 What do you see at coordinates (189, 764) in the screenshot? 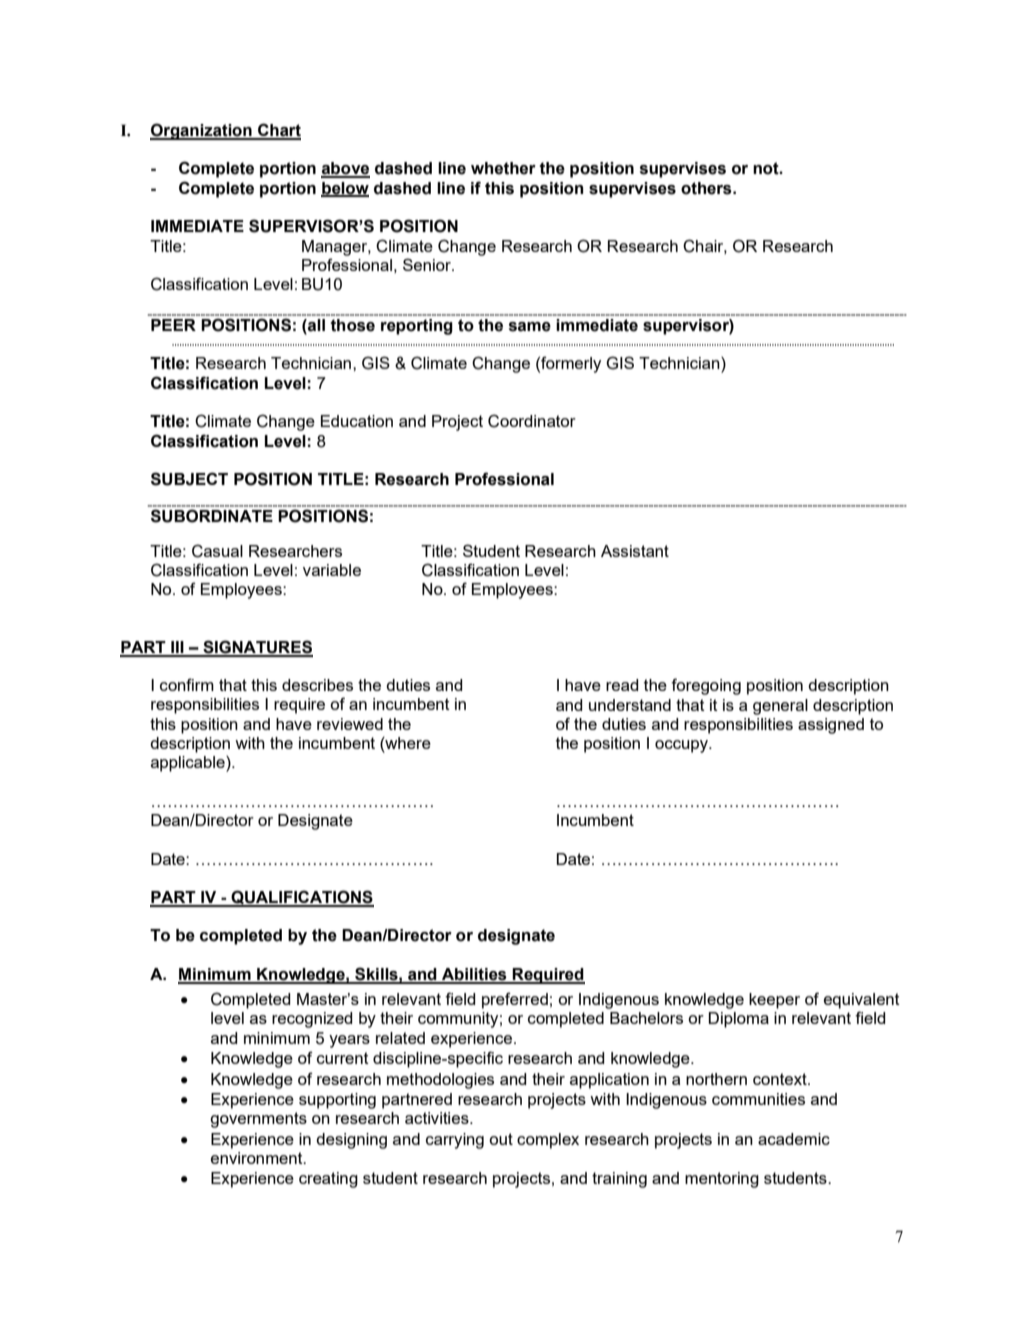
I see `applicable` at bounding box center [189, 764].
